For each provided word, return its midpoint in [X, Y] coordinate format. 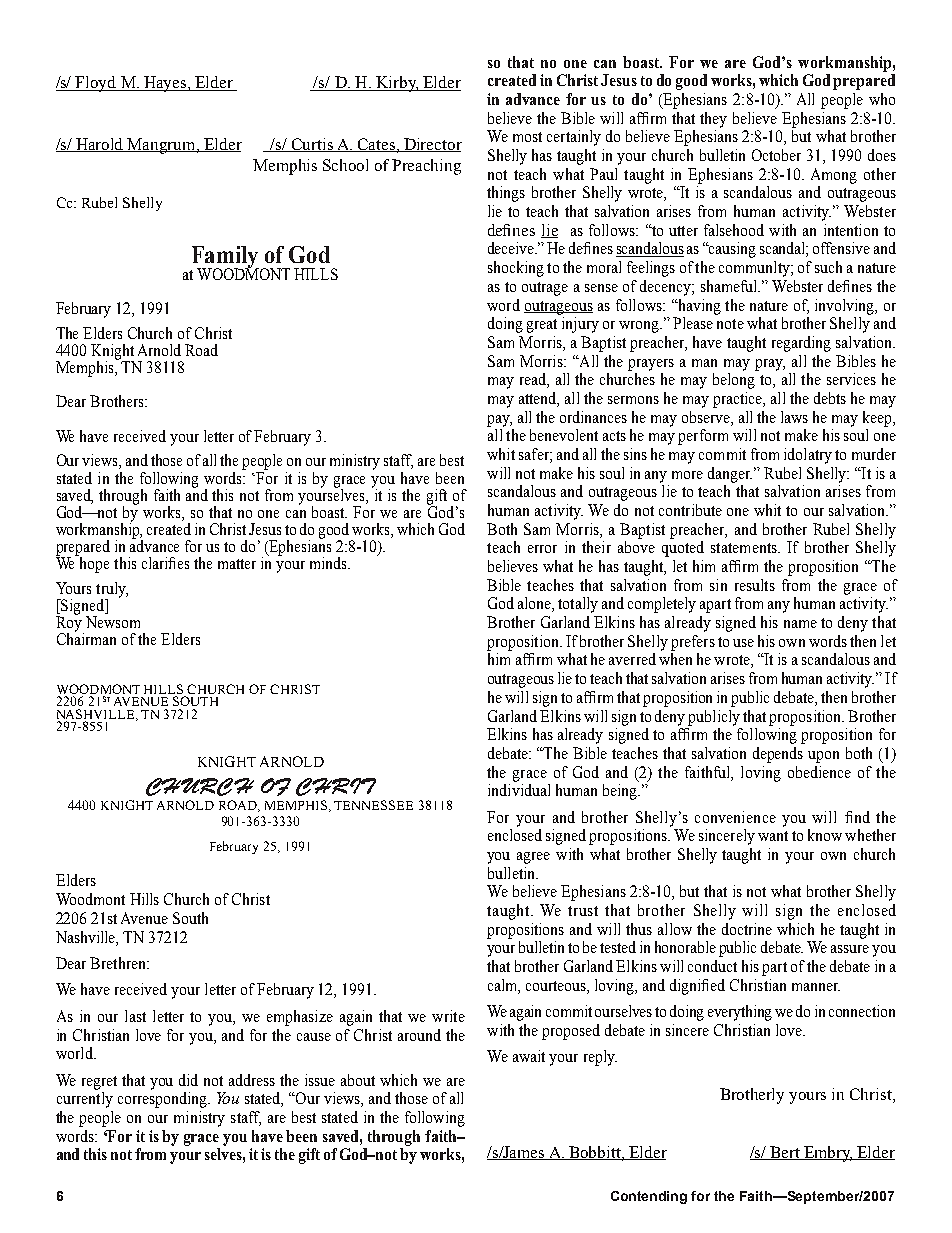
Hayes [165, 84]
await [529, 1056]
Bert [785, 1153]
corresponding [163, 1100]
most [527, 137]
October [776, 155]
